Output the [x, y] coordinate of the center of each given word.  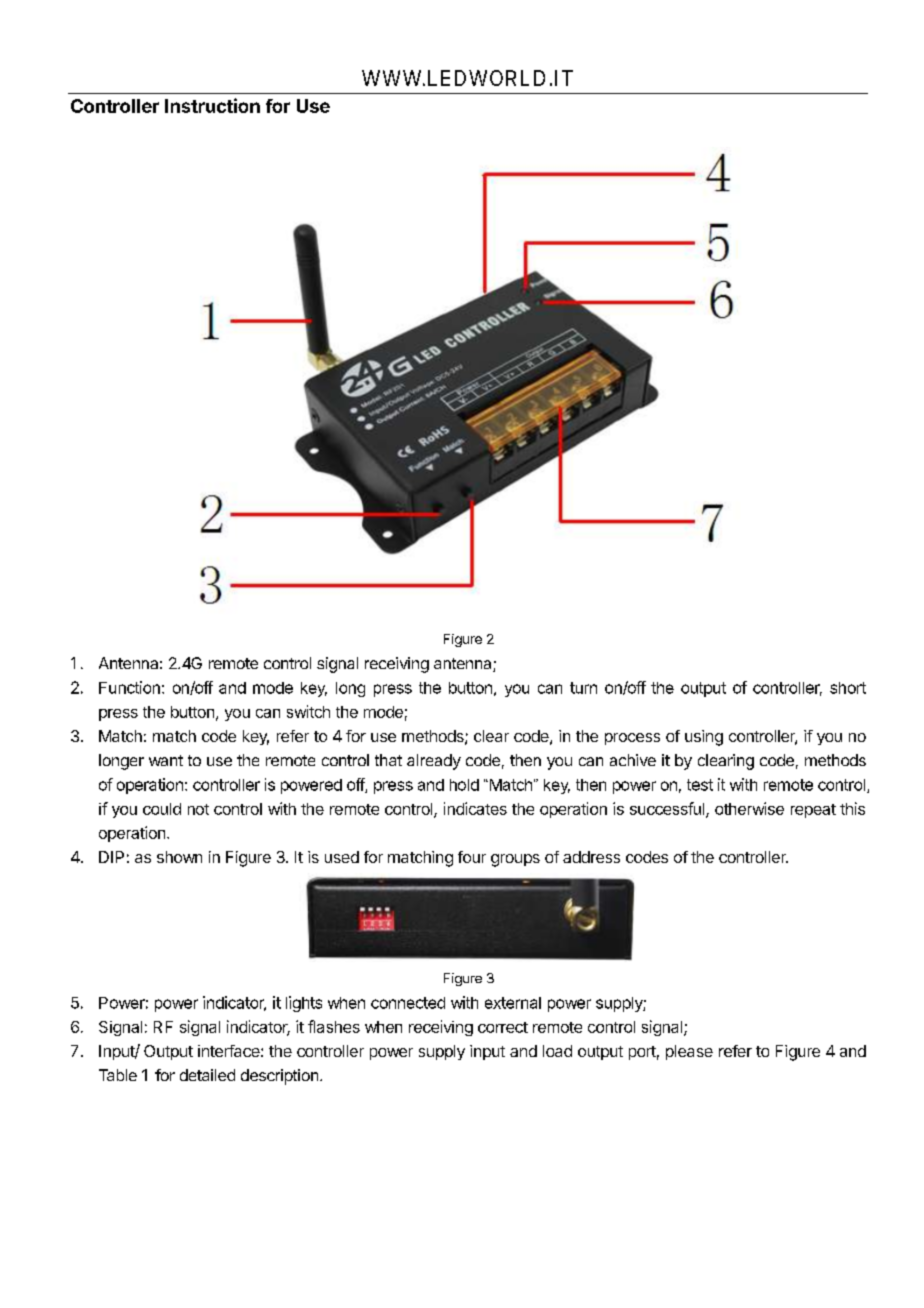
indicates [475, 808]
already [434, 762]
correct [503, 1027]
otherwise [749, 808]
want [166, 760]
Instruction [212, 105]
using [704, 738]
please [689, 1052]
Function [129, 687]
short [848, 688]
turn [583, 688]
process [632, 739]
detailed [207, 1075]
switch [308, 711]
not [198, 809]
